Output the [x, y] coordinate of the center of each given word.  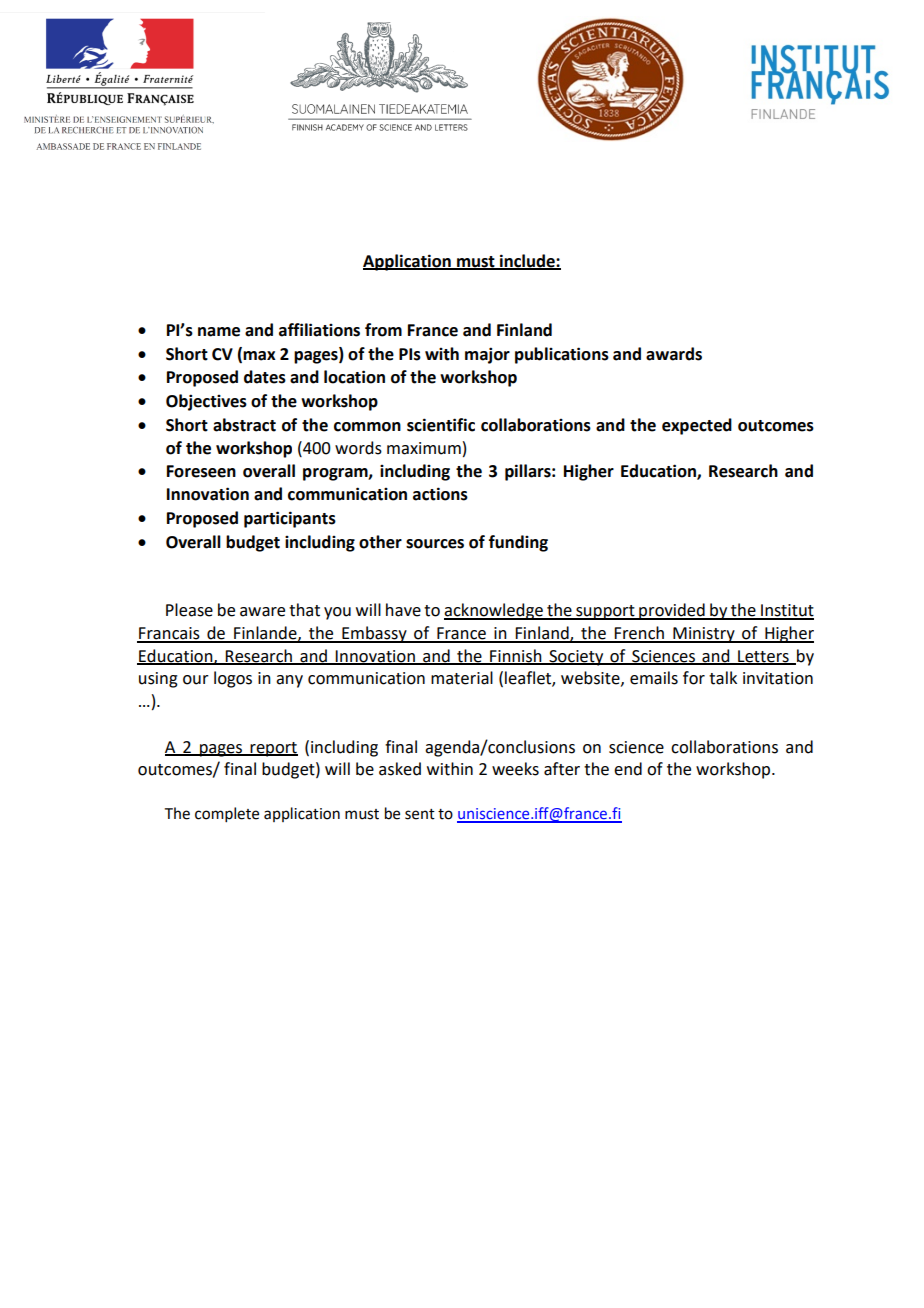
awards [674, 354]
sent [420, 814]
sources [435, 544]
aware [262, 612]
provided [672, 611]
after [562, 769]
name [219, 332]
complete [227, 814]
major [487, 355]
